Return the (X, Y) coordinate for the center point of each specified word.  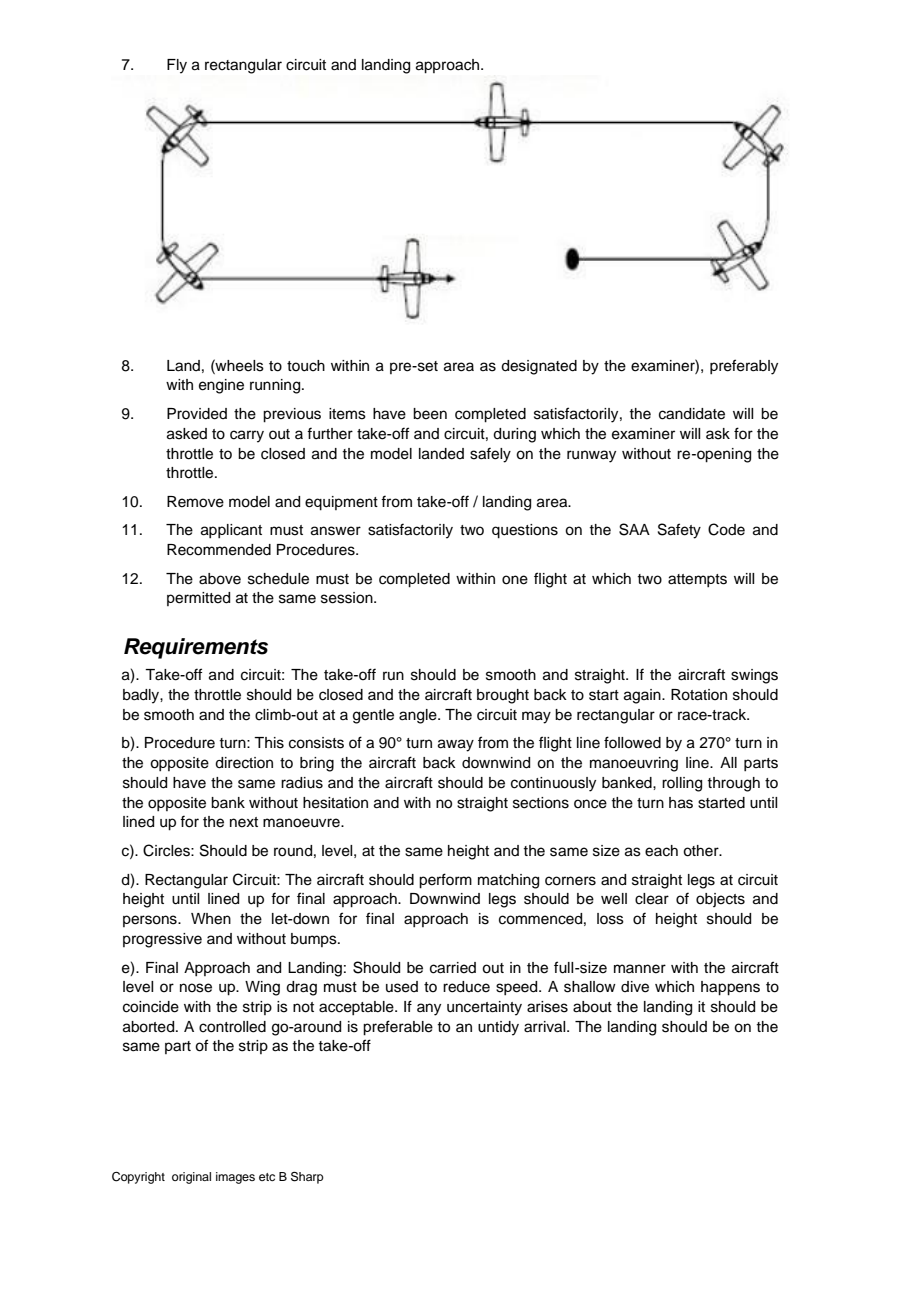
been (430, 414)
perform (445, 881)
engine (221, 386)
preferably (744, 367)
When (211, 919)
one (515, 580)
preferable (398, 1028)
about (592, 1007)
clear (652, 899)
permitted (198, 599)
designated (539, 367)
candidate (692, 414)
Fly (177, 66)
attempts (697, 580)
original (191, 1178)
